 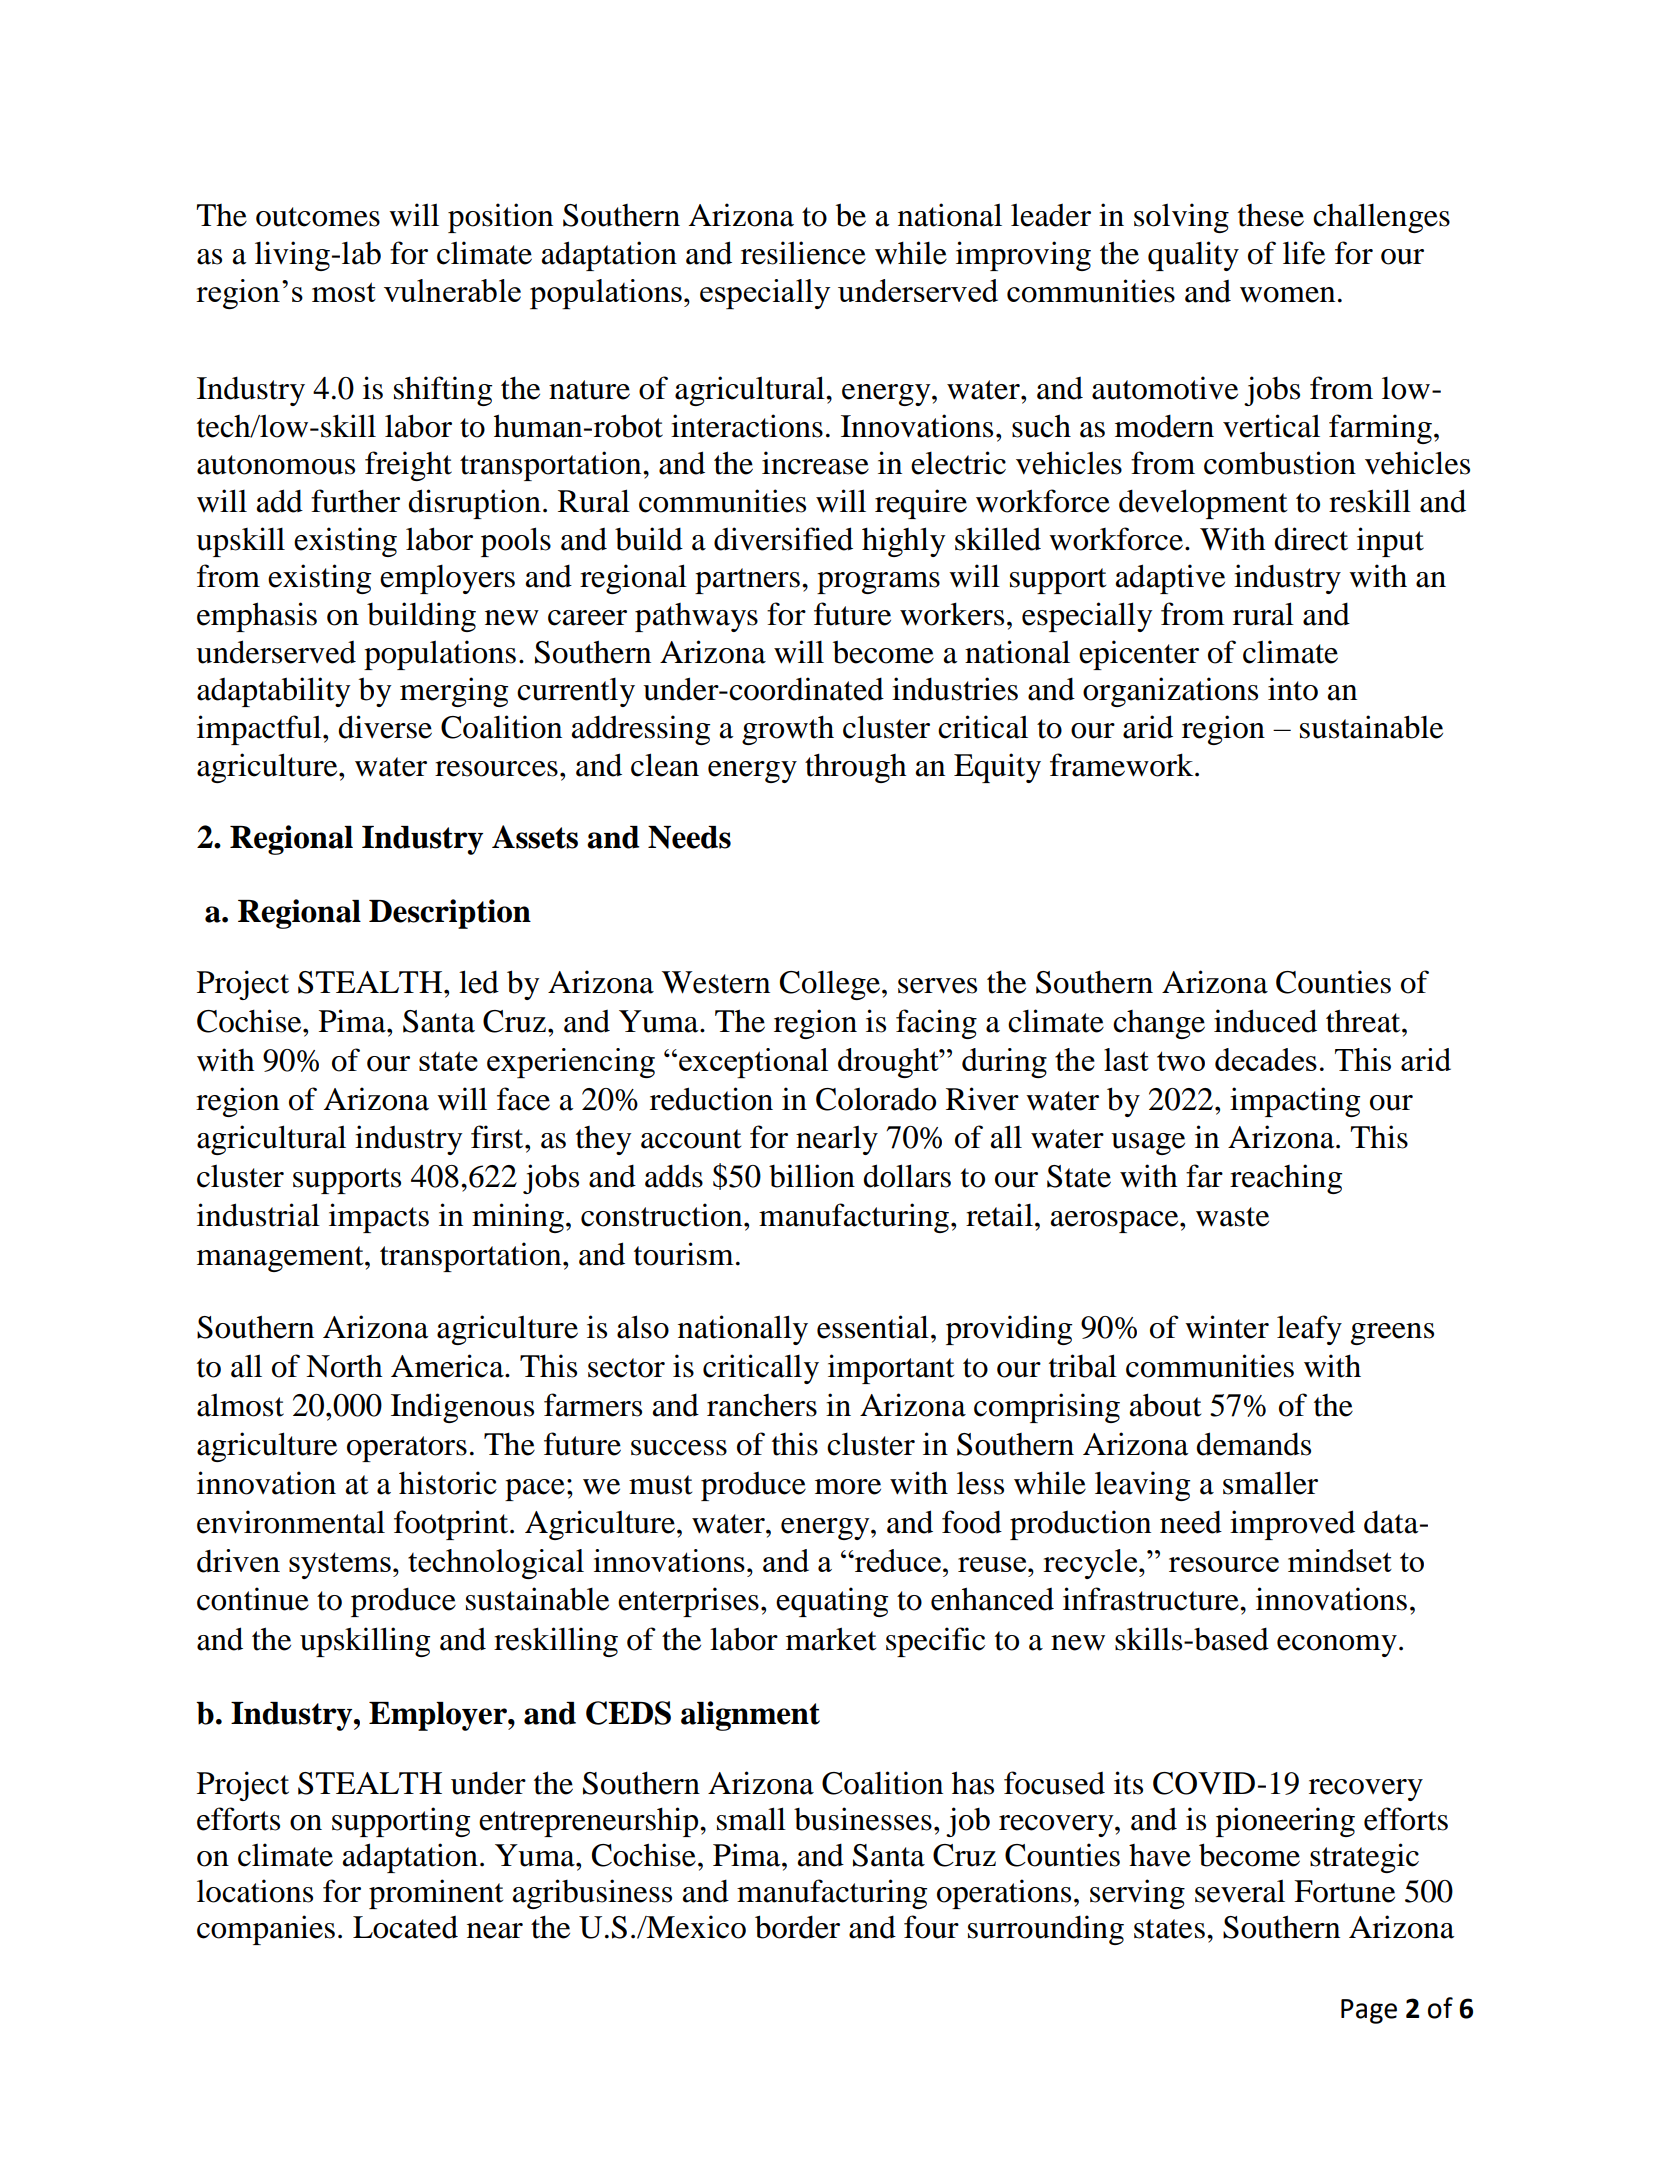 I want to click on economy, so click(x=1337, y=1646).
